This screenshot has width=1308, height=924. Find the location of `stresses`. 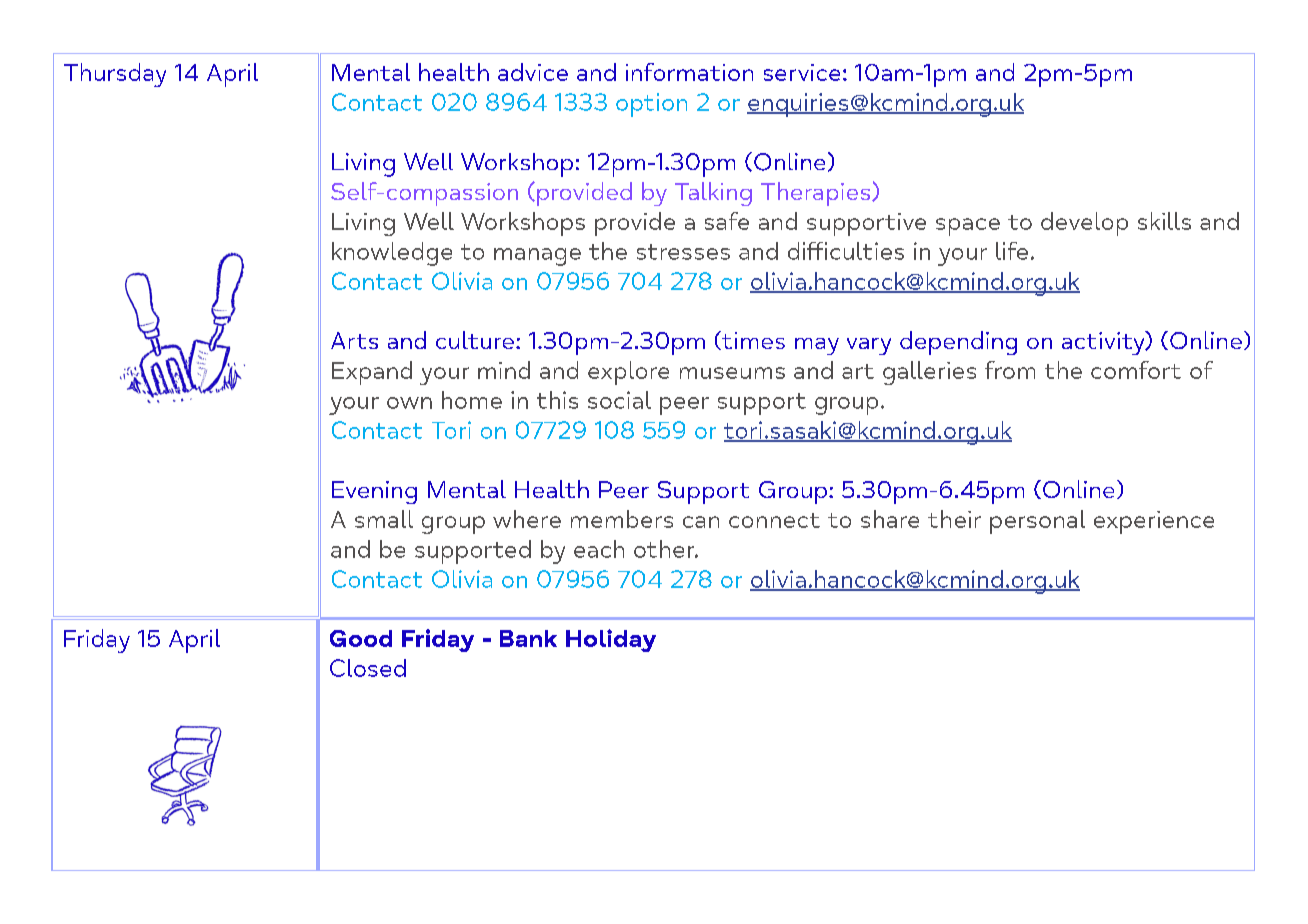

stresses is located at coordinates (683, 252).
